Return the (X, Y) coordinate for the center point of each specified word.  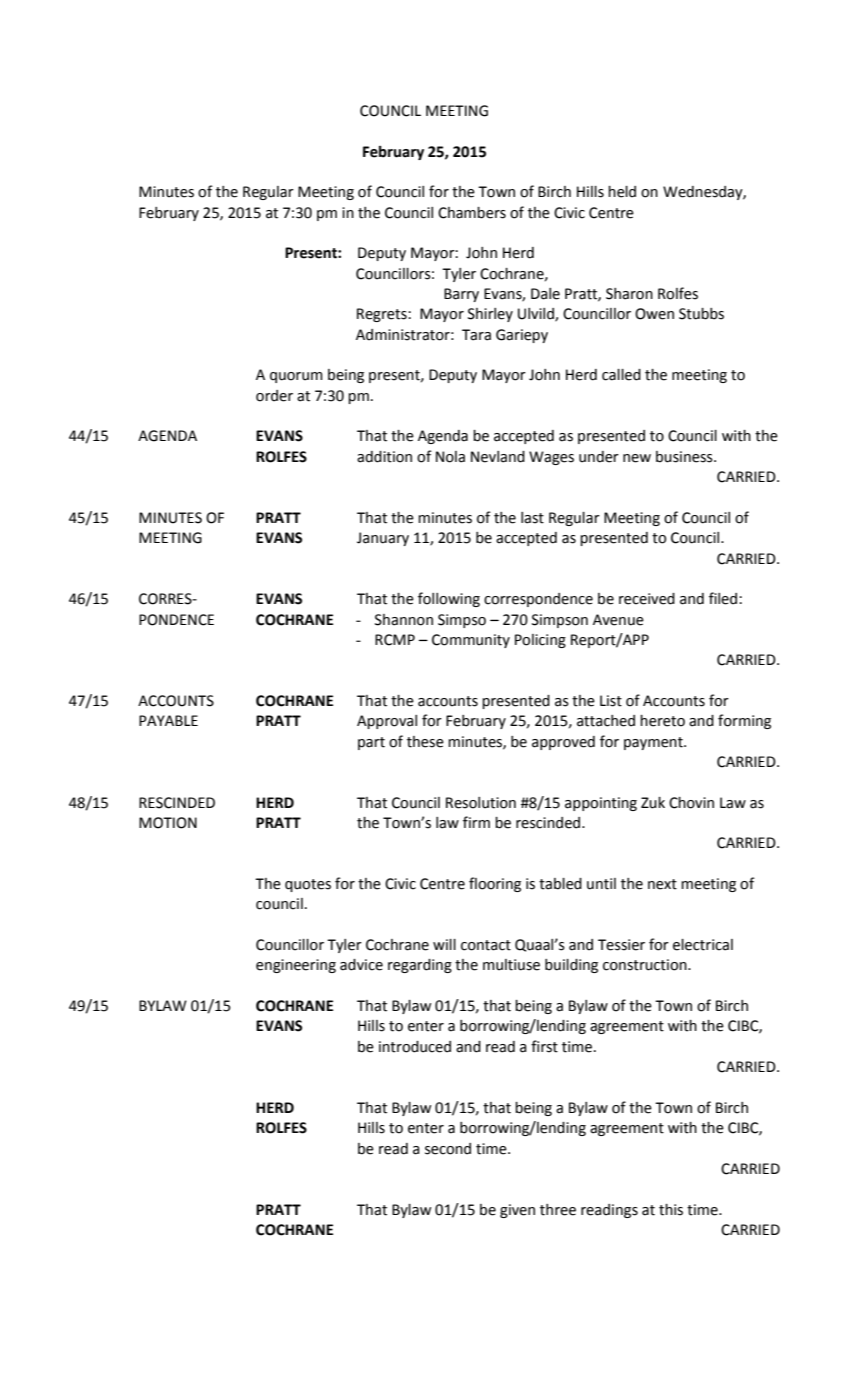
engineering (296, 966)
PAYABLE (168, 720)
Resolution (481, 803)
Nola (450, 457)
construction (646, 965)
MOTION (168, 823)
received (647, 599)
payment (654, 743)
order (274, 396)
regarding (420, 966)
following (449, 599)
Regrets (383, 315)
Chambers (472, 213)
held (622, 192)
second (448, 1149)
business (685, 457)
